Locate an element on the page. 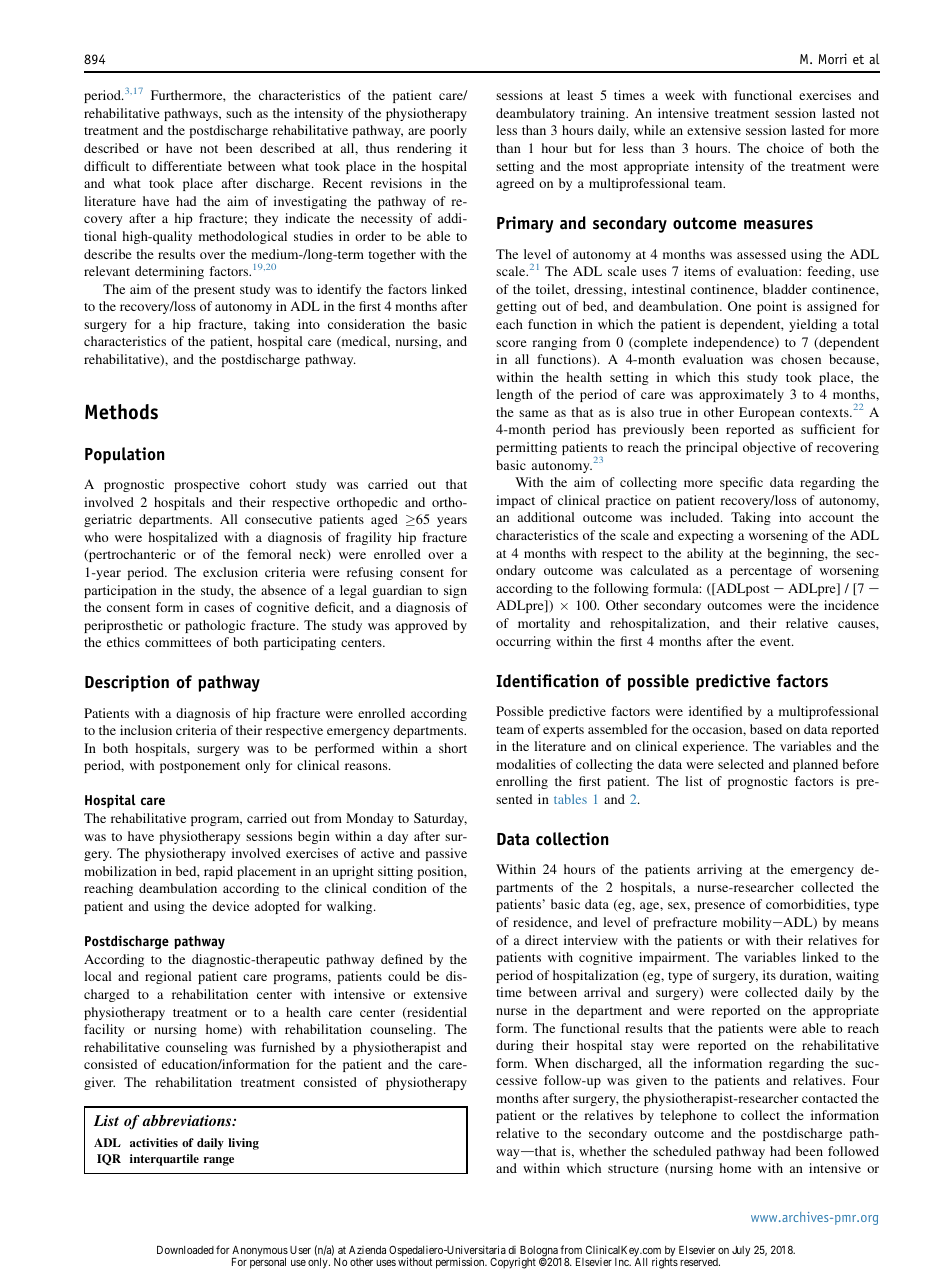  choice is located at coordinates (785, 148).
